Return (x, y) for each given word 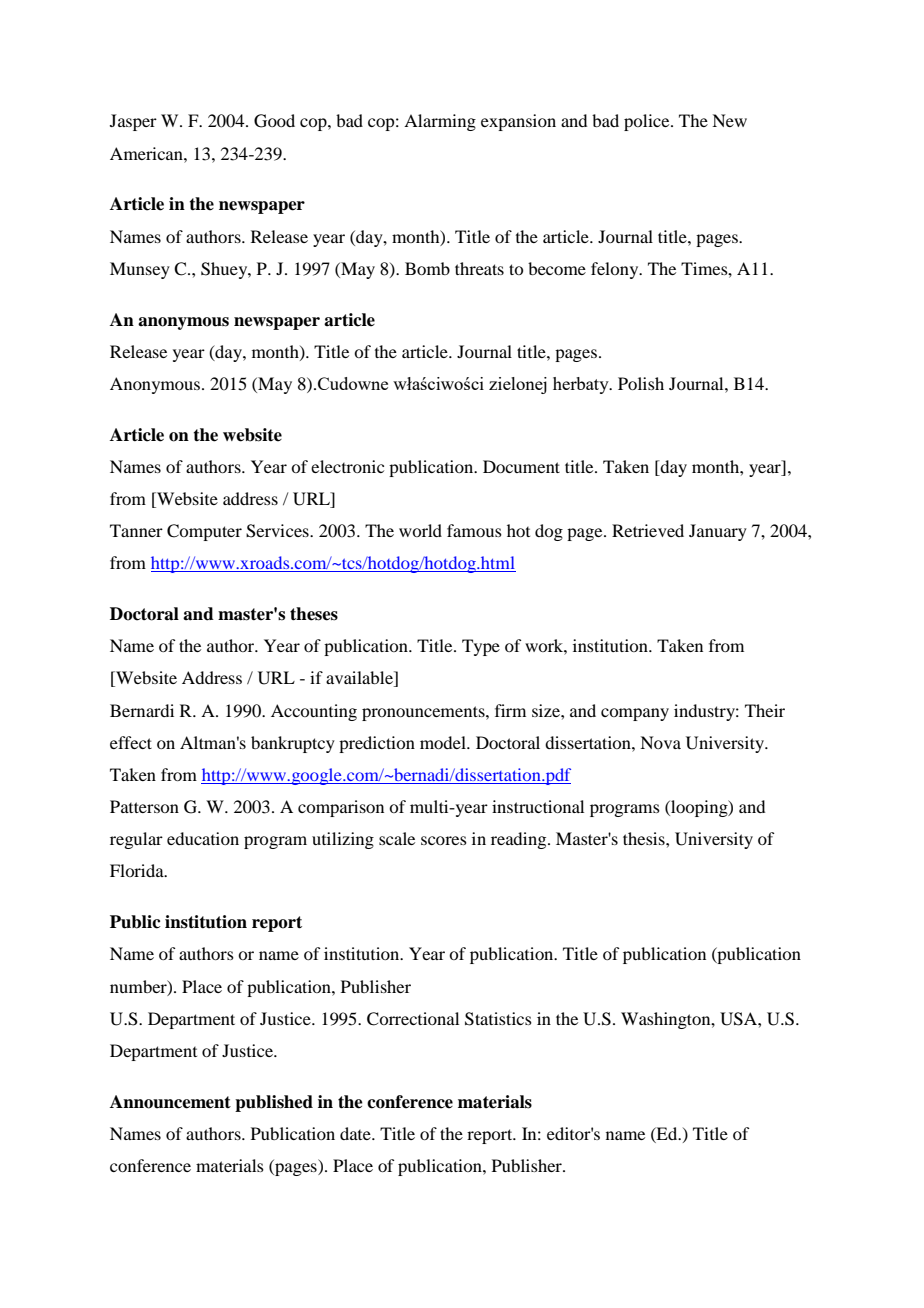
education (203, 838)
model (444, 742)
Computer (204, 532)
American (147, 153)
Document (521, 466)
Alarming (440, 122)
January (718, 532)
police (648, 122)
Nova (660, 742)
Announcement (170, 1102)
